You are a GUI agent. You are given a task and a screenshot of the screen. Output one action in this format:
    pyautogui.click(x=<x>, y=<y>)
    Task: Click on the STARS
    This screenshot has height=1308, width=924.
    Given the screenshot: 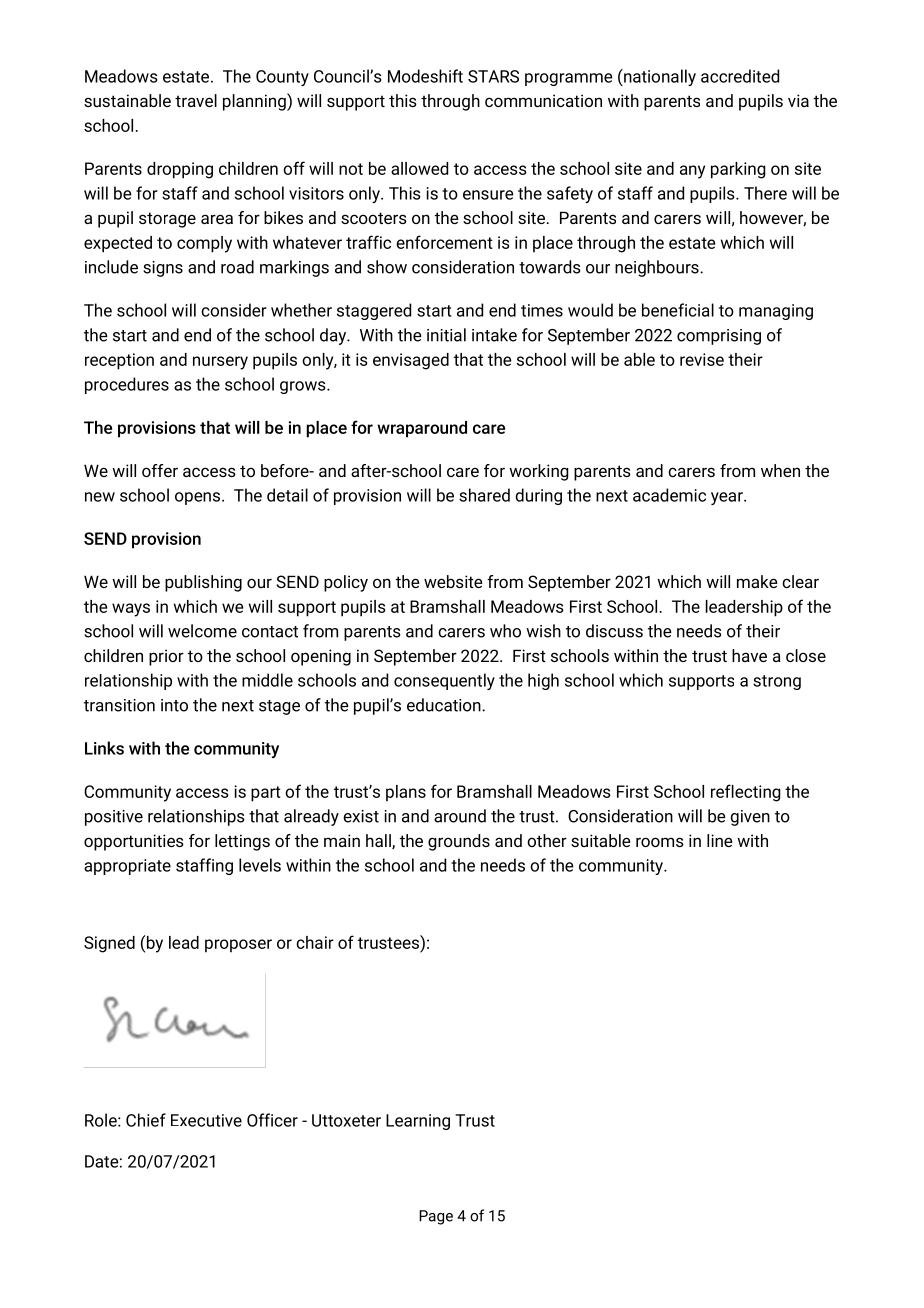 What is the action you would take?
    pyautogui.click(x=493, y=76)
